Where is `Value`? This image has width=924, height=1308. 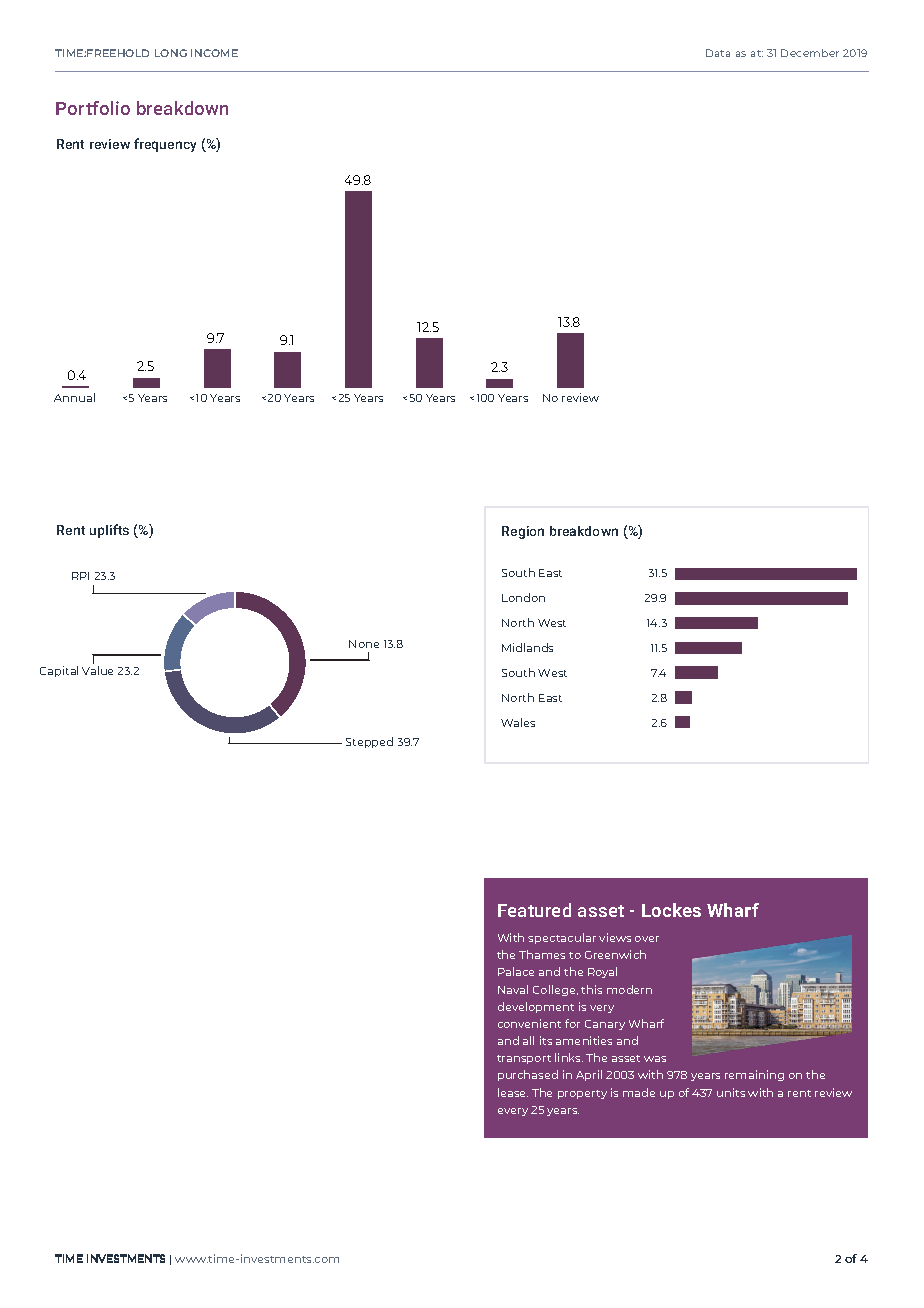 Value is located at coordinates (97, 670).
